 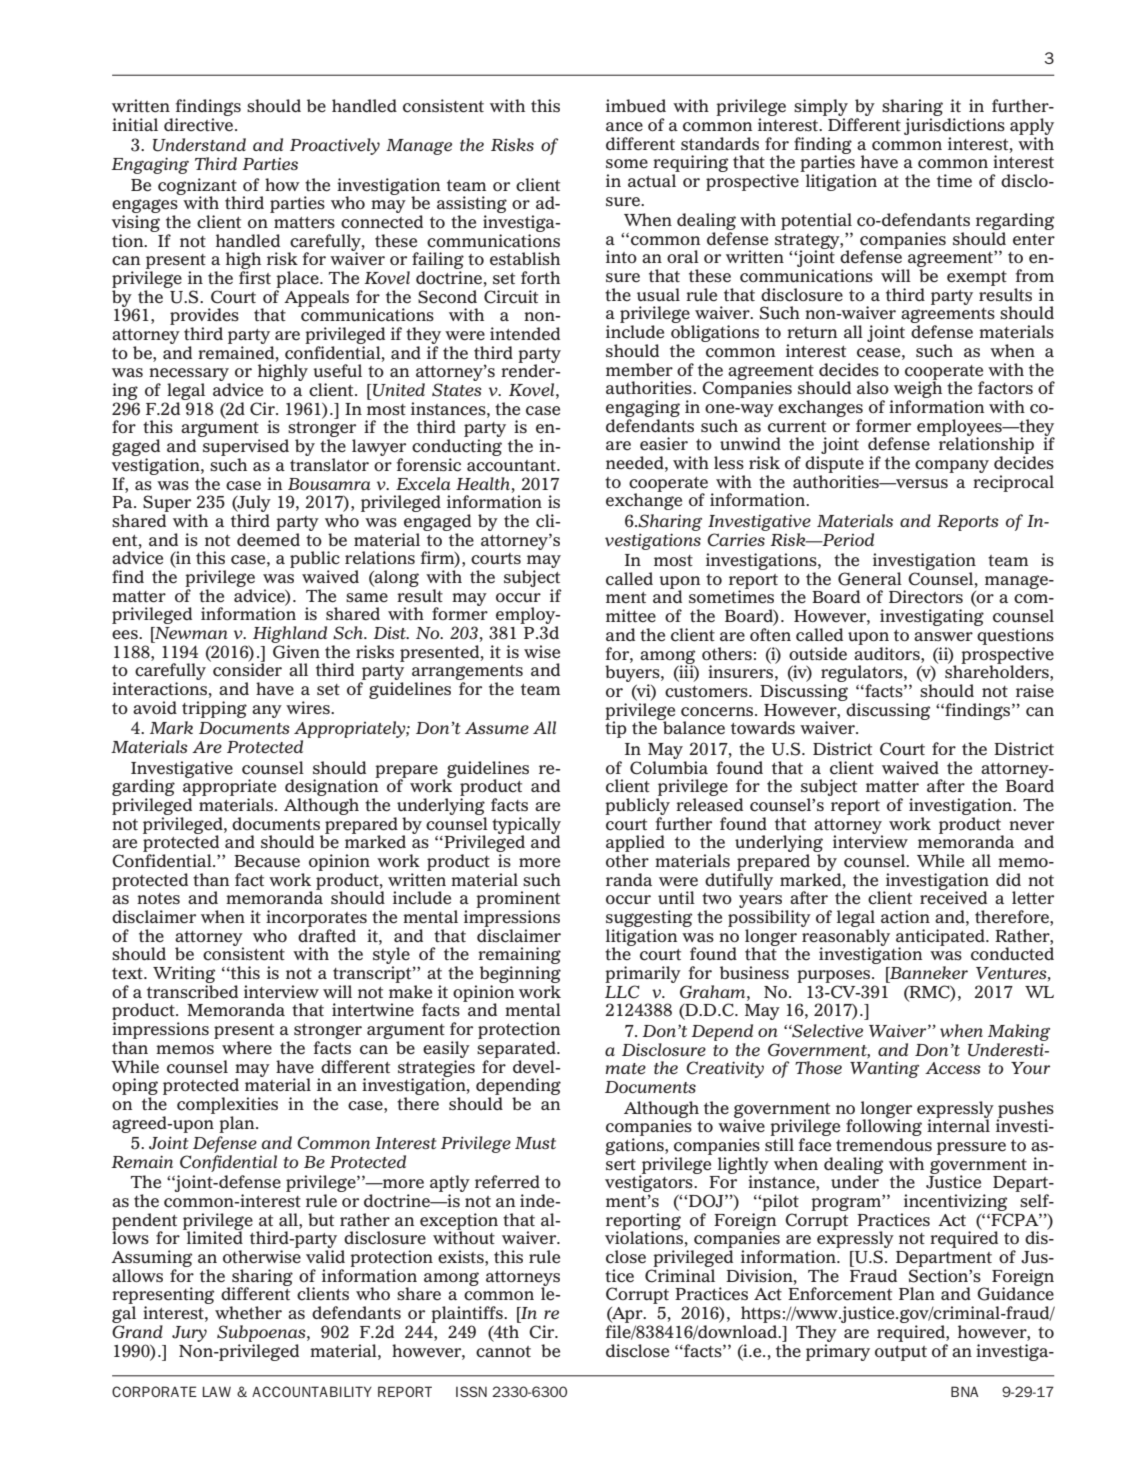 I want to click on cannot, so click(x=503, y=1352).
